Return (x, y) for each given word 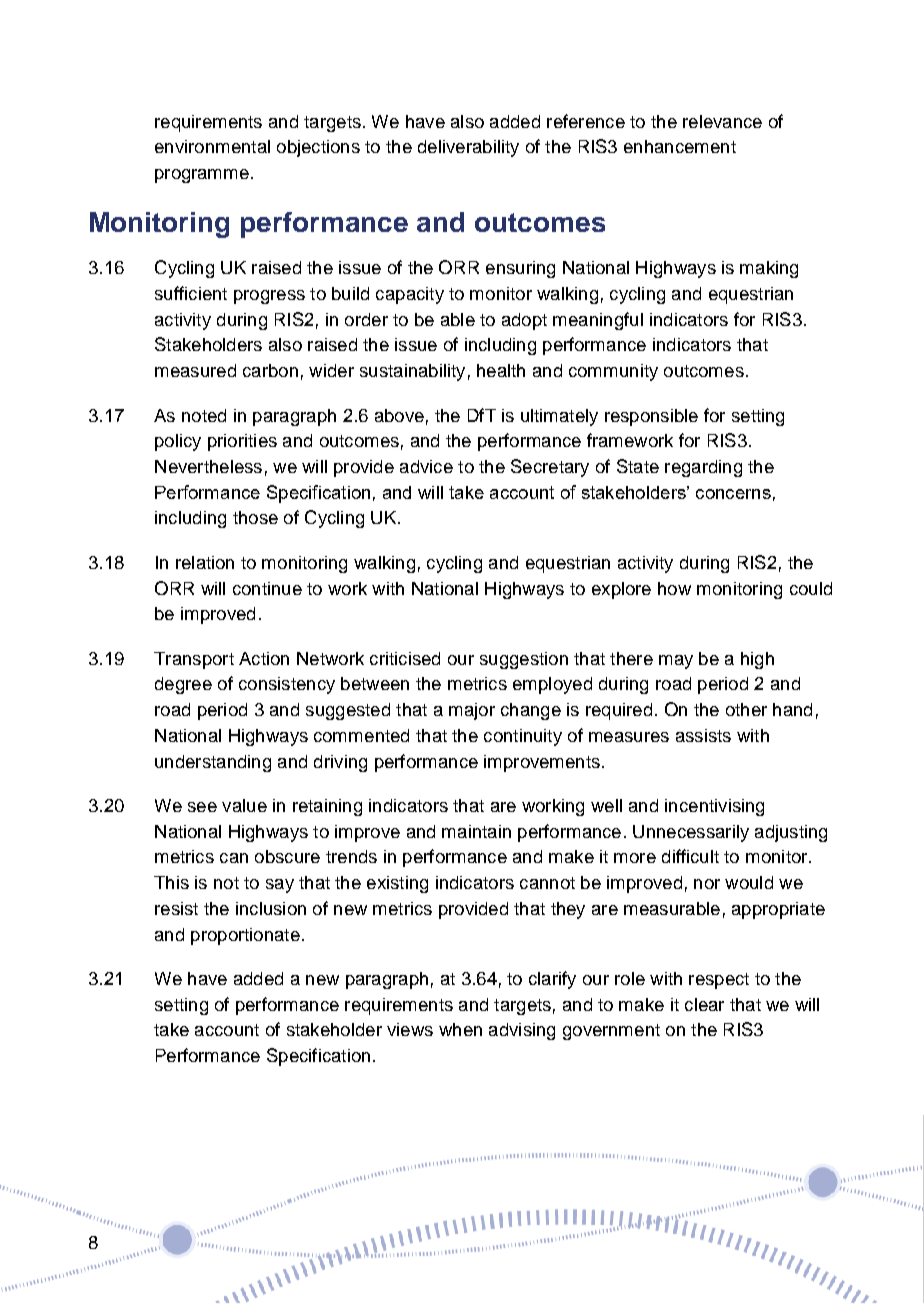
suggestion (524, 660)
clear (704, 1004)
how (674, 588)
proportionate (245, 936)
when (460, 1029)
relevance (722, 121)
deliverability (468, 148)
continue (267, 588)
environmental (212, 146)
